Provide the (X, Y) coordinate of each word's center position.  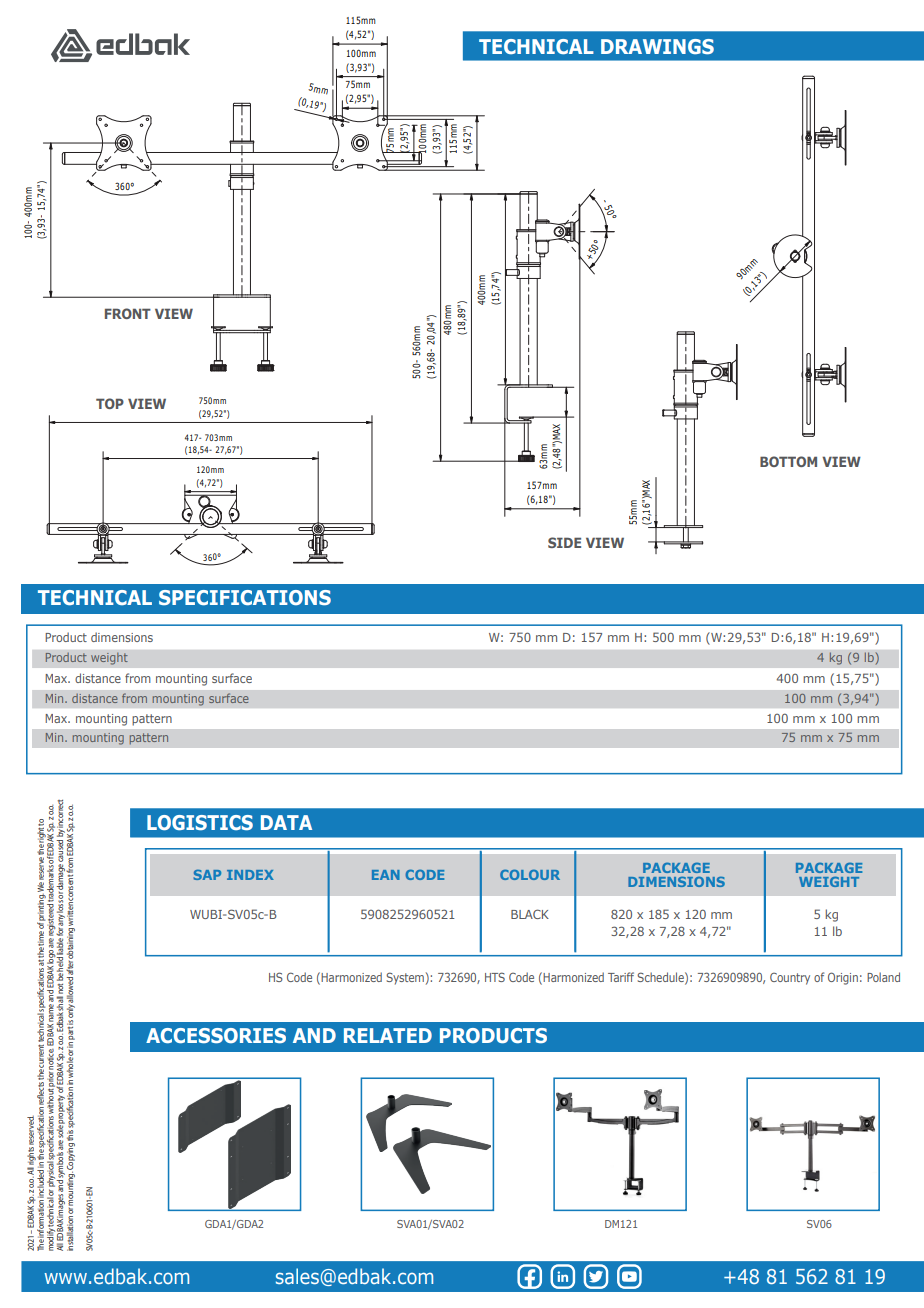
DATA (286, 822)
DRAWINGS (657, 46)
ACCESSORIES (216, 1035)
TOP (110, 403)
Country (790, 979)
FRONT (128, 313)
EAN (386, 875)
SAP (207, 874)
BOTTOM (788, 461)
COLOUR (530, 874)
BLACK (530, 914)
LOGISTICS (200, 822)
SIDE (564, 542)
